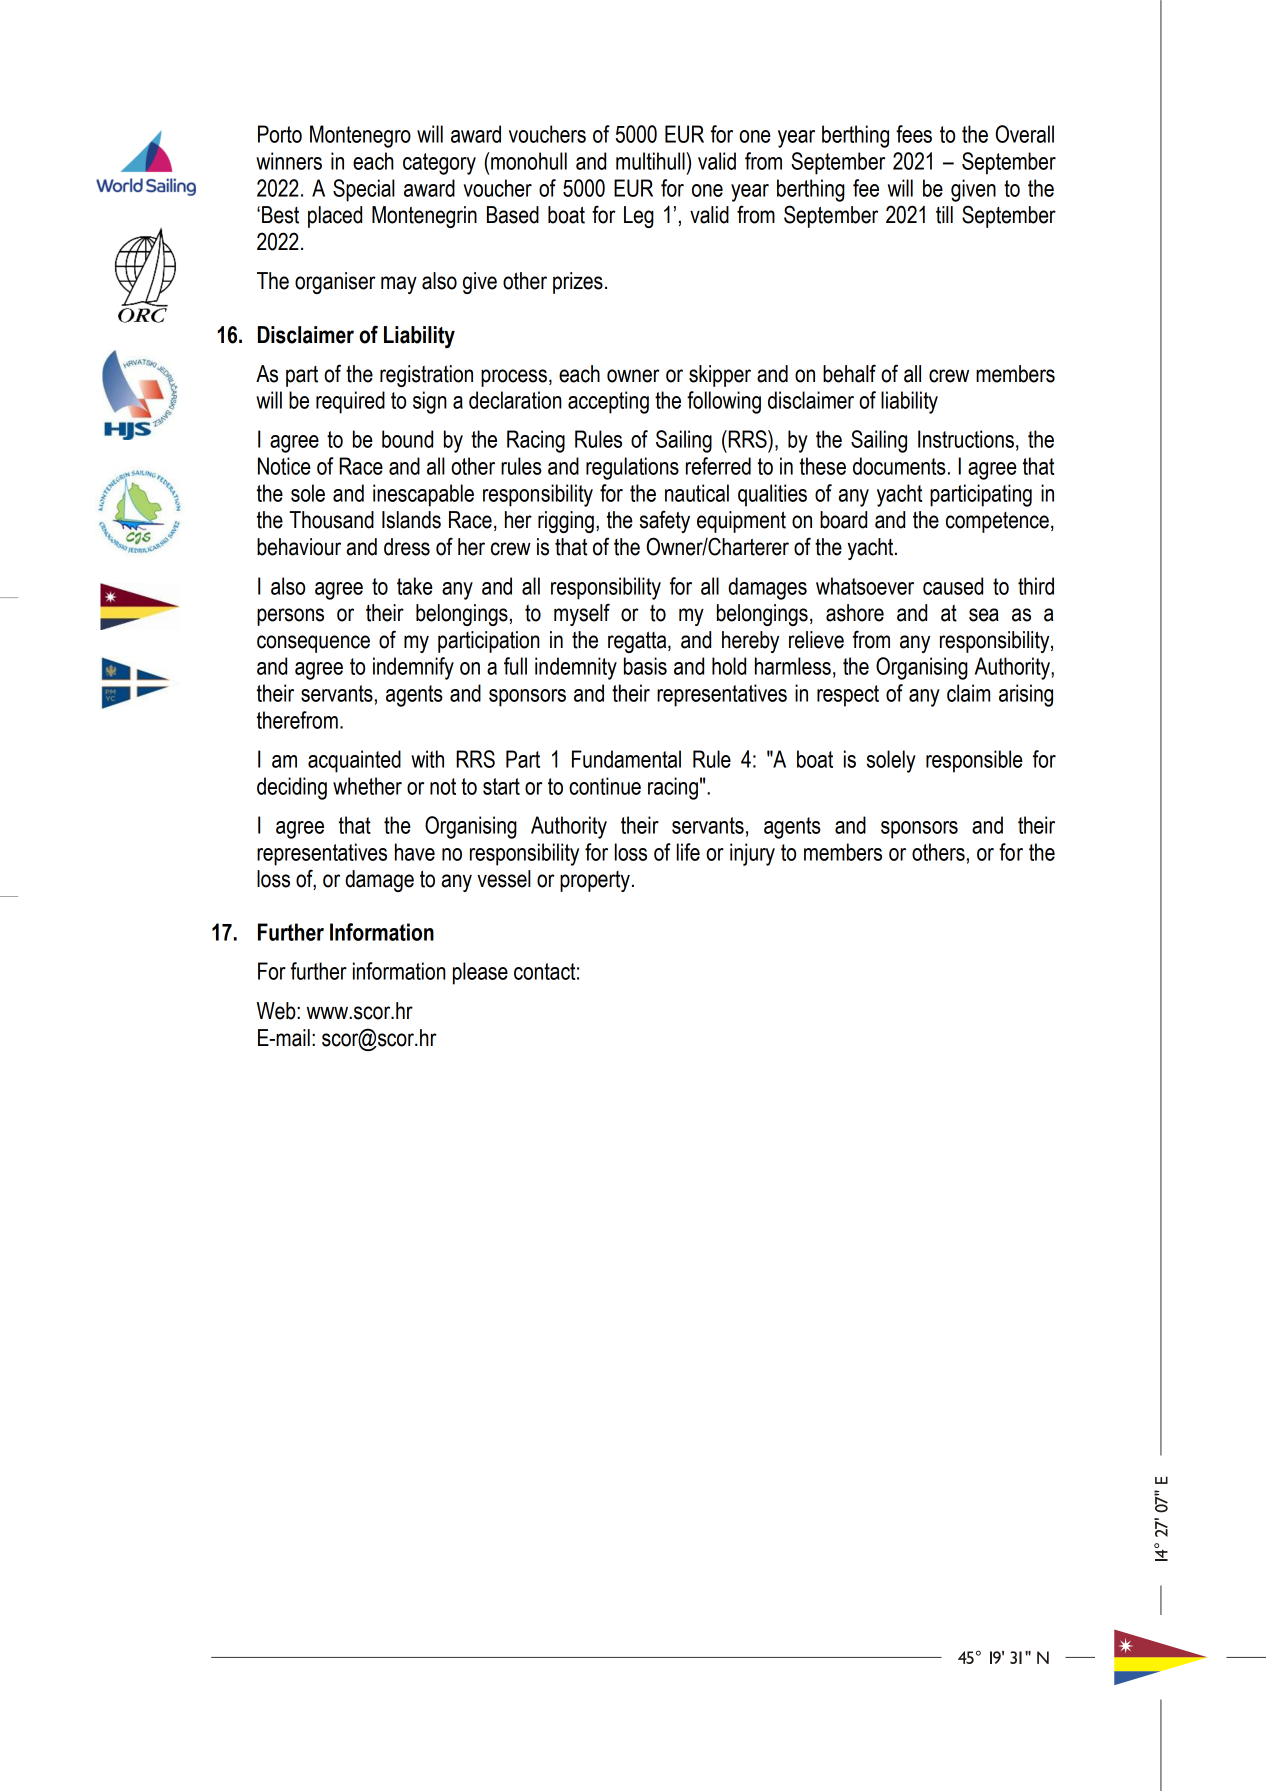  I want to click on fees, so click(914, 134).
